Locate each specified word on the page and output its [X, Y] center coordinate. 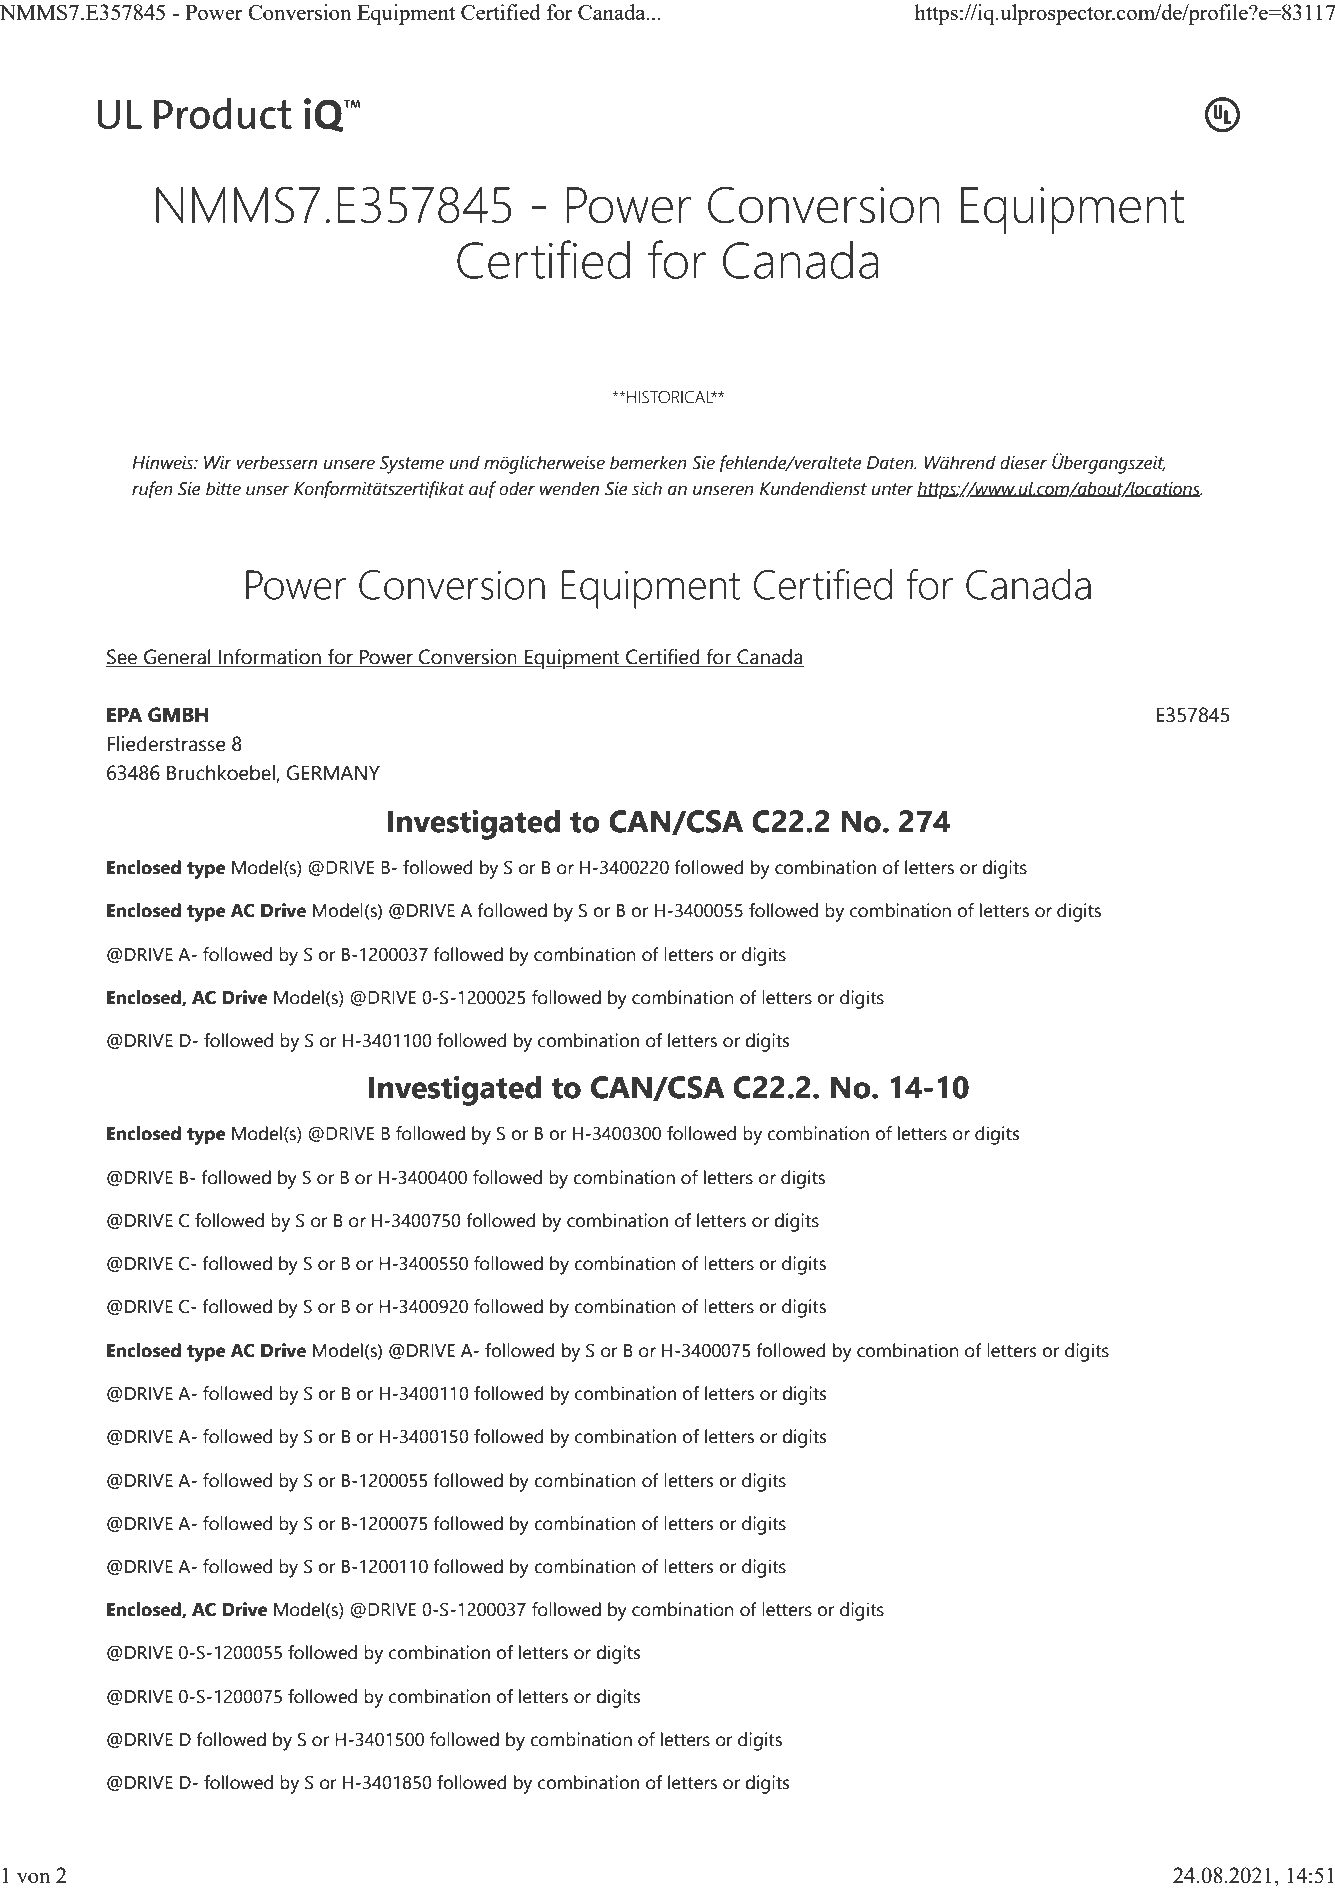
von [33, 1877]
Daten [891, 463]
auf [482, 489]
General [177, 658]
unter [892, 489]
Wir [218, 462]
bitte [223, 488]
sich [647, 488]
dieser [1023, 462]
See [123, 658]
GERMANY [333, 773]
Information [270, 658]
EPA [124, 714]
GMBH [178, 715]
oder [517, 488]
